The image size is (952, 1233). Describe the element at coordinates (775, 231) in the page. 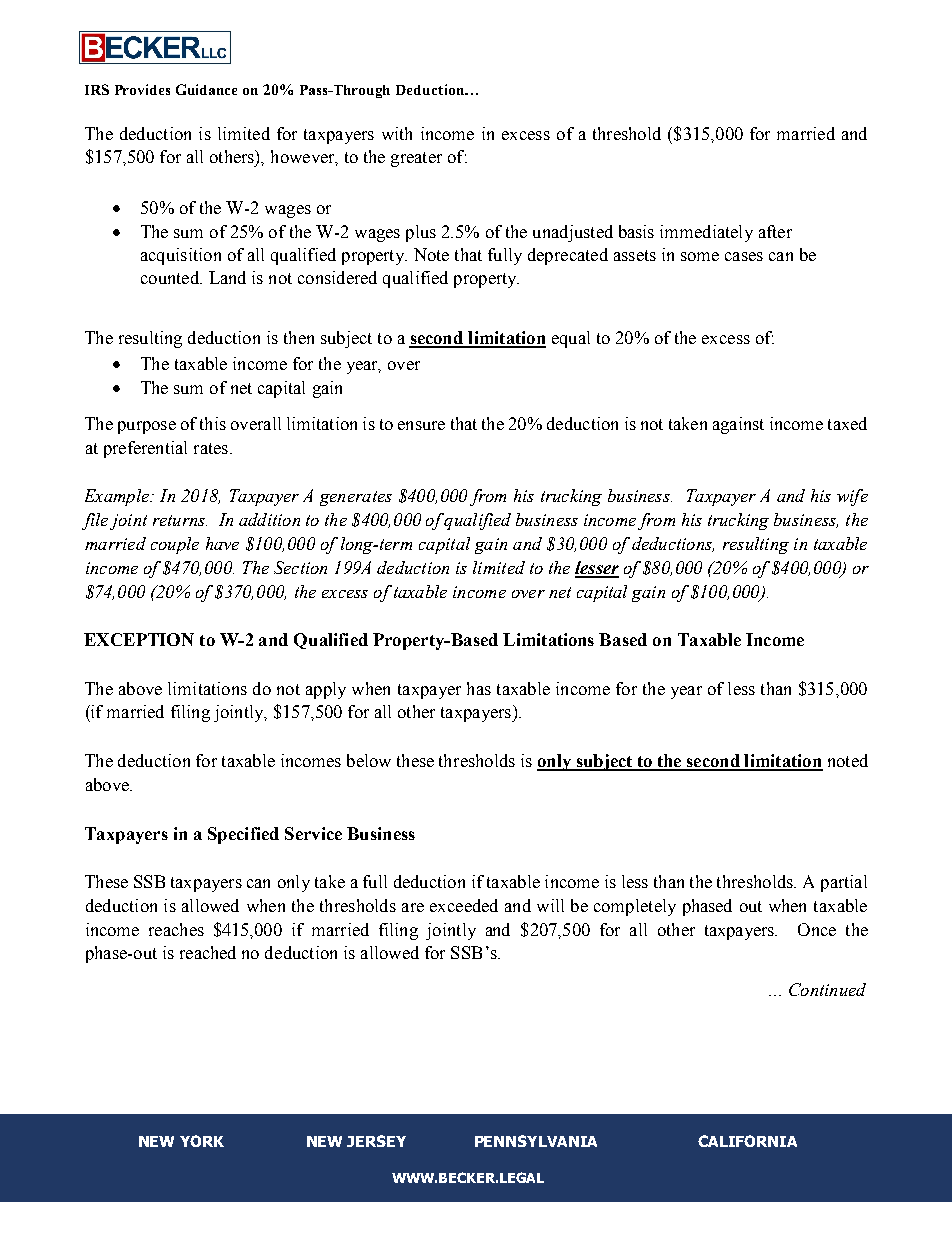

I see `after` at that location.
